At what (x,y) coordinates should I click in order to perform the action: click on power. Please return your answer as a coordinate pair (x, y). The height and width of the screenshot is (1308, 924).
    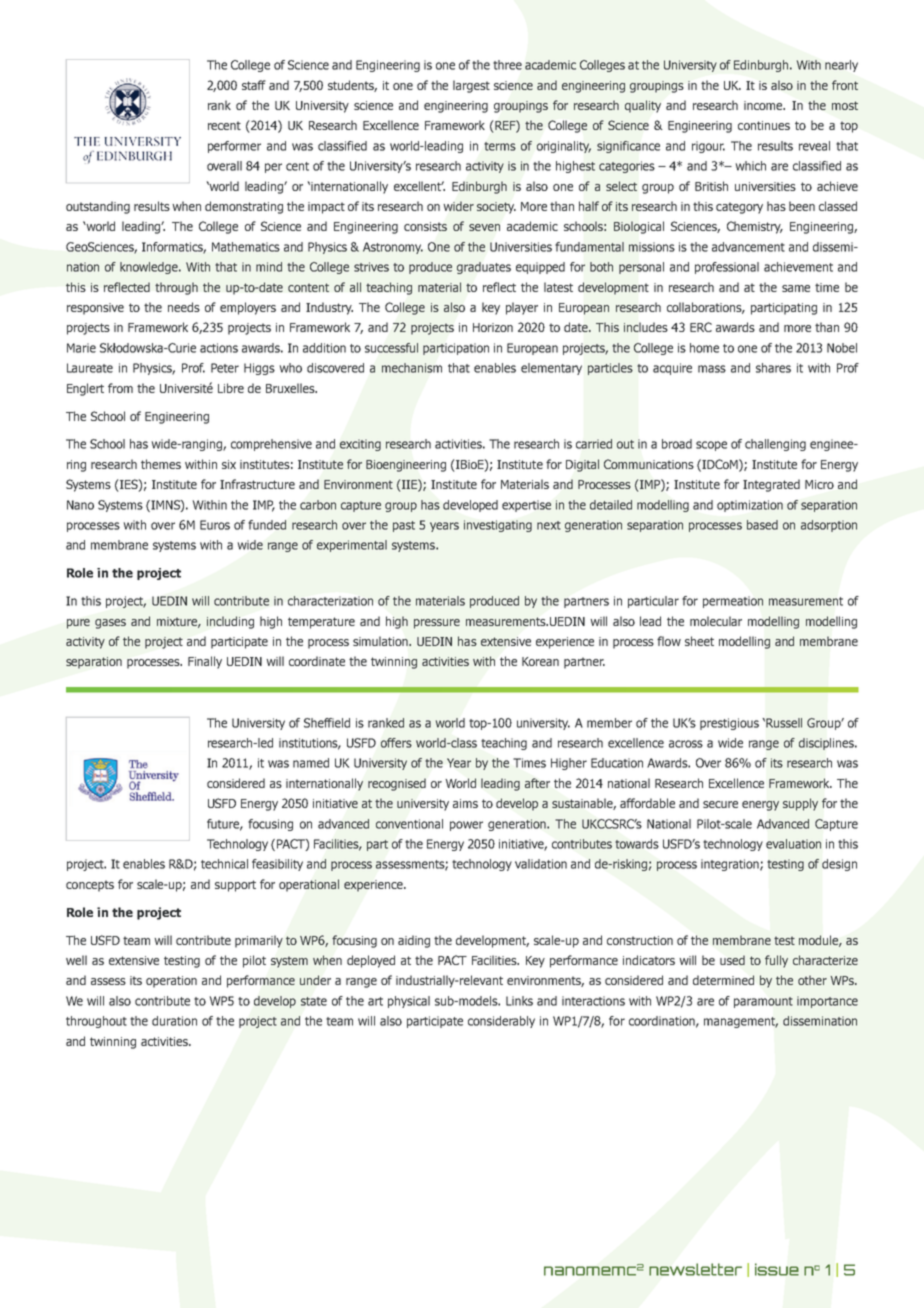
    Looking at the image, I should click on (466, 826).
